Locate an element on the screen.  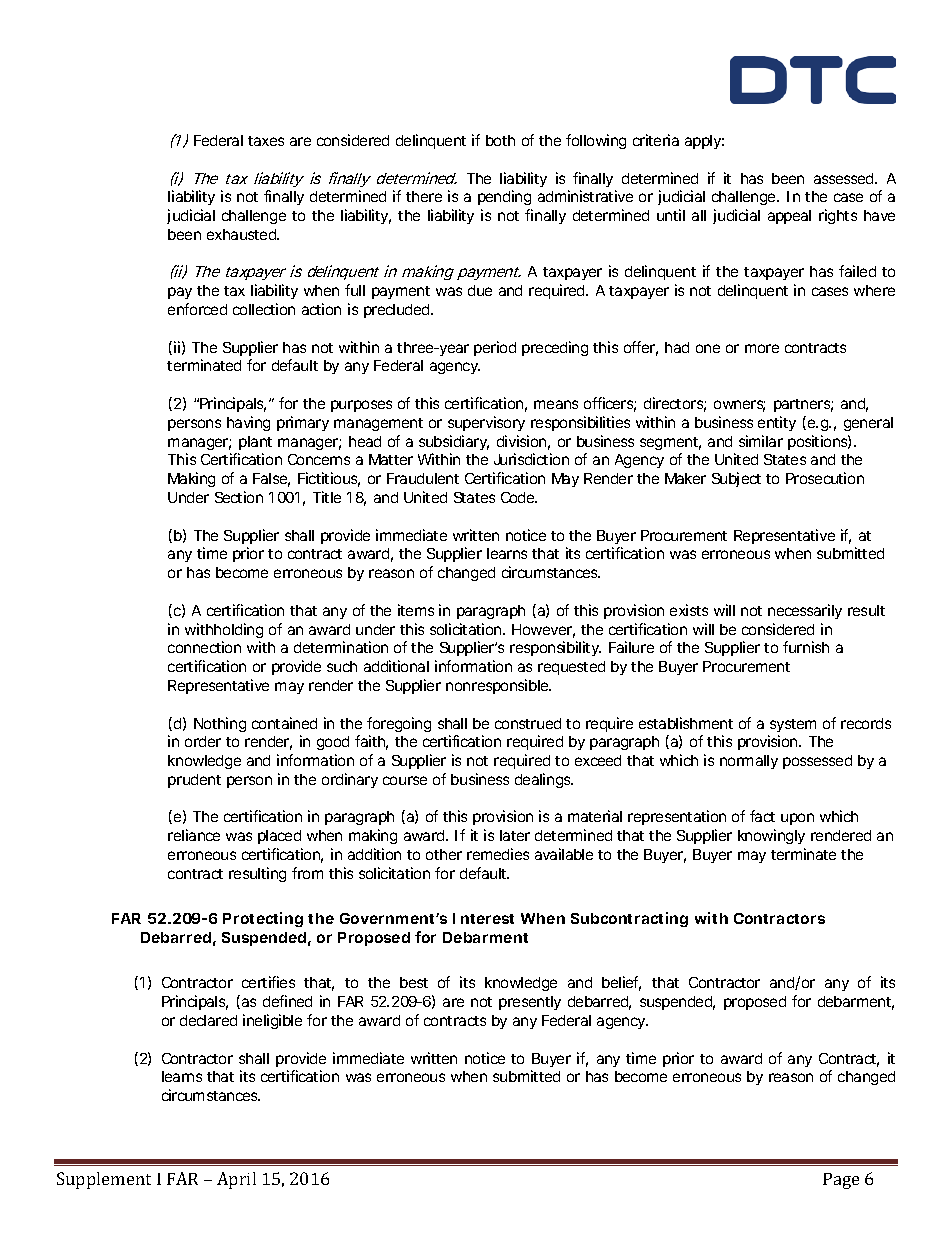
upon is located at coordinates (797, 819).
